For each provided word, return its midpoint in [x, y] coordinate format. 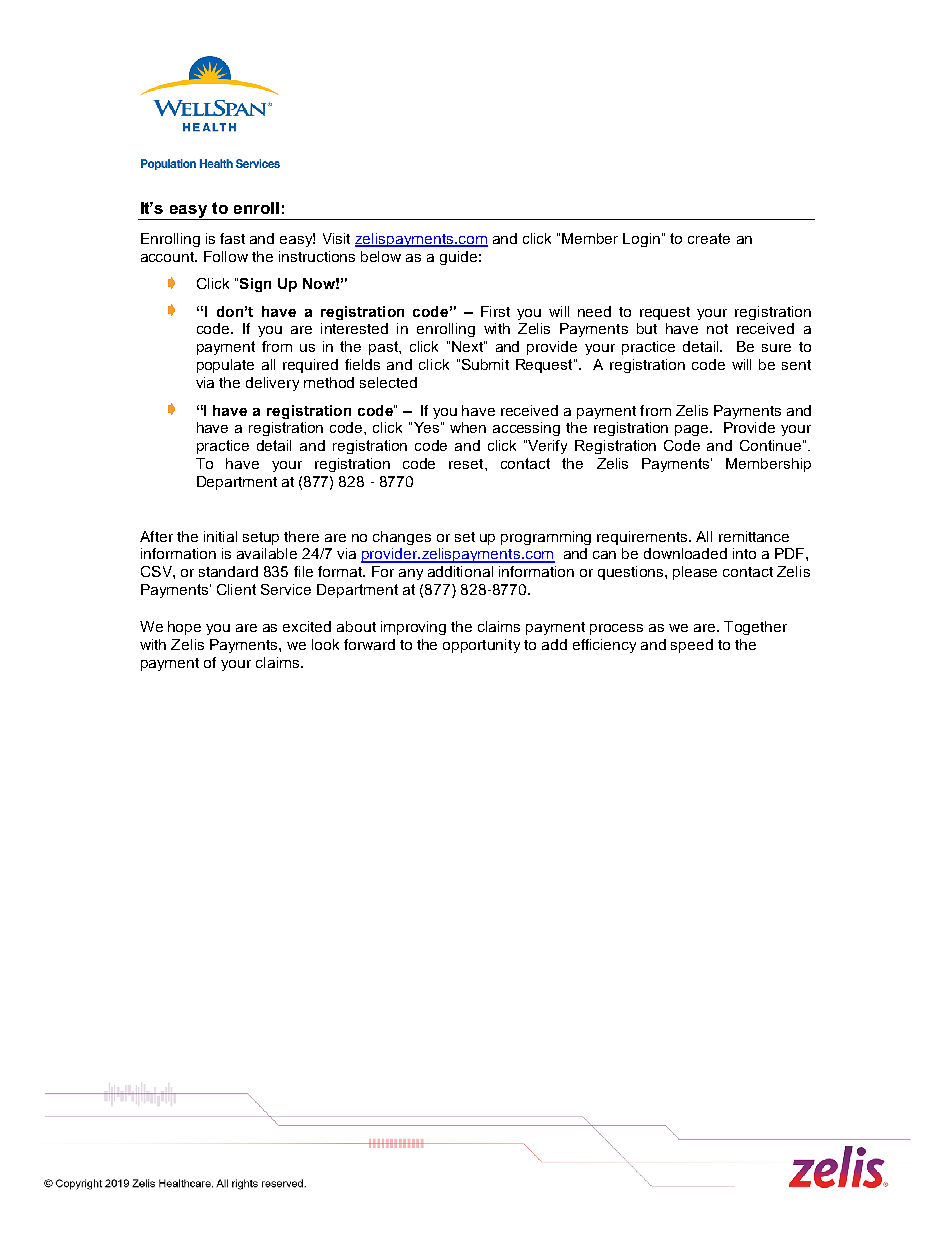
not [717, 329]
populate [225, 366]
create [709, 238]
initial [220, 536]
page [693, 430]
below [381, 256]
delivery [272, 384]
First [495, 311]
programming [546, 538]
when [468, 427]
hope [184, 628]
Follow [226, 256]
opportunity [481, 646]
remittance [754, 536]
